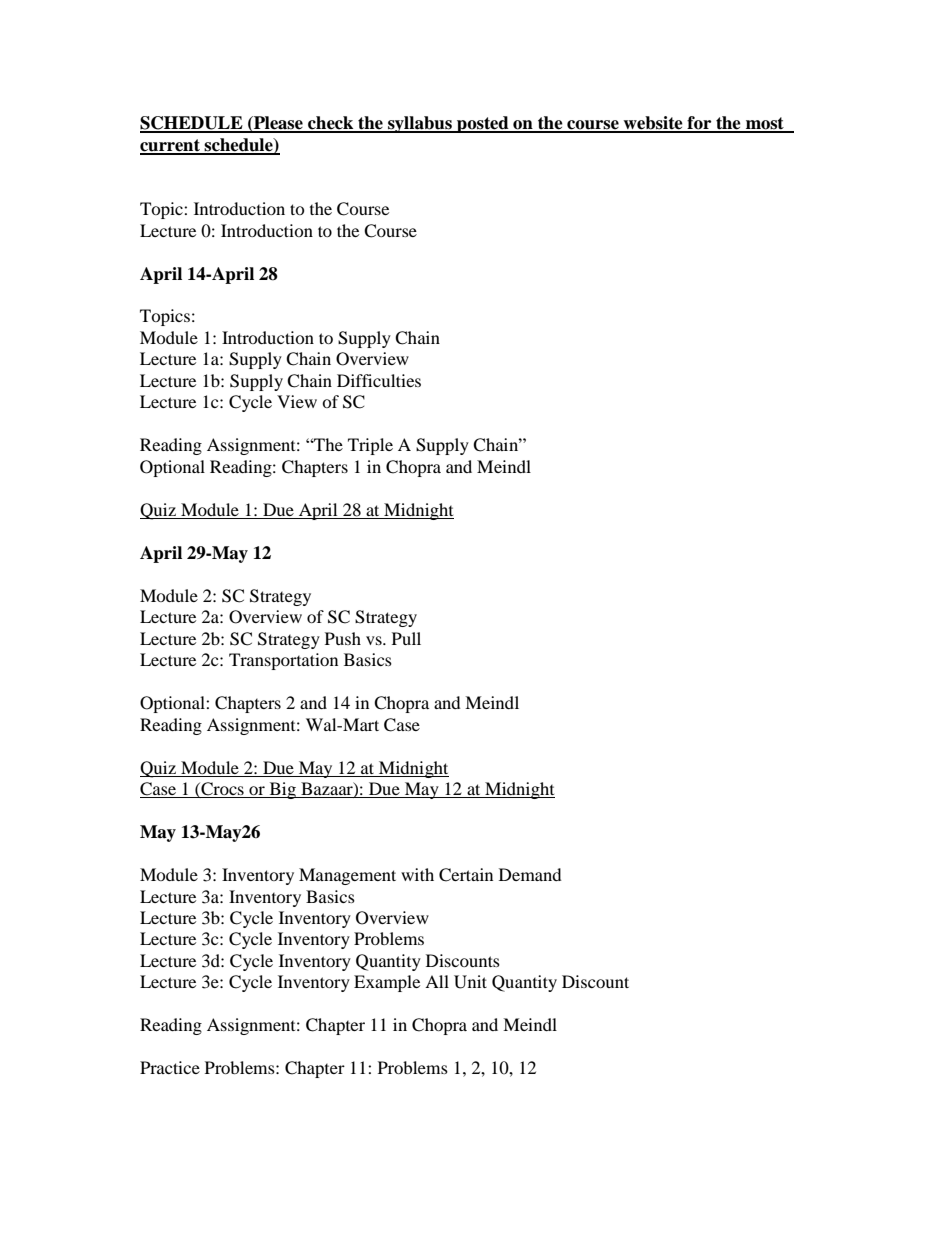 This image has height=1233, width=952. I want to click on Unit, so click(470, 982).
